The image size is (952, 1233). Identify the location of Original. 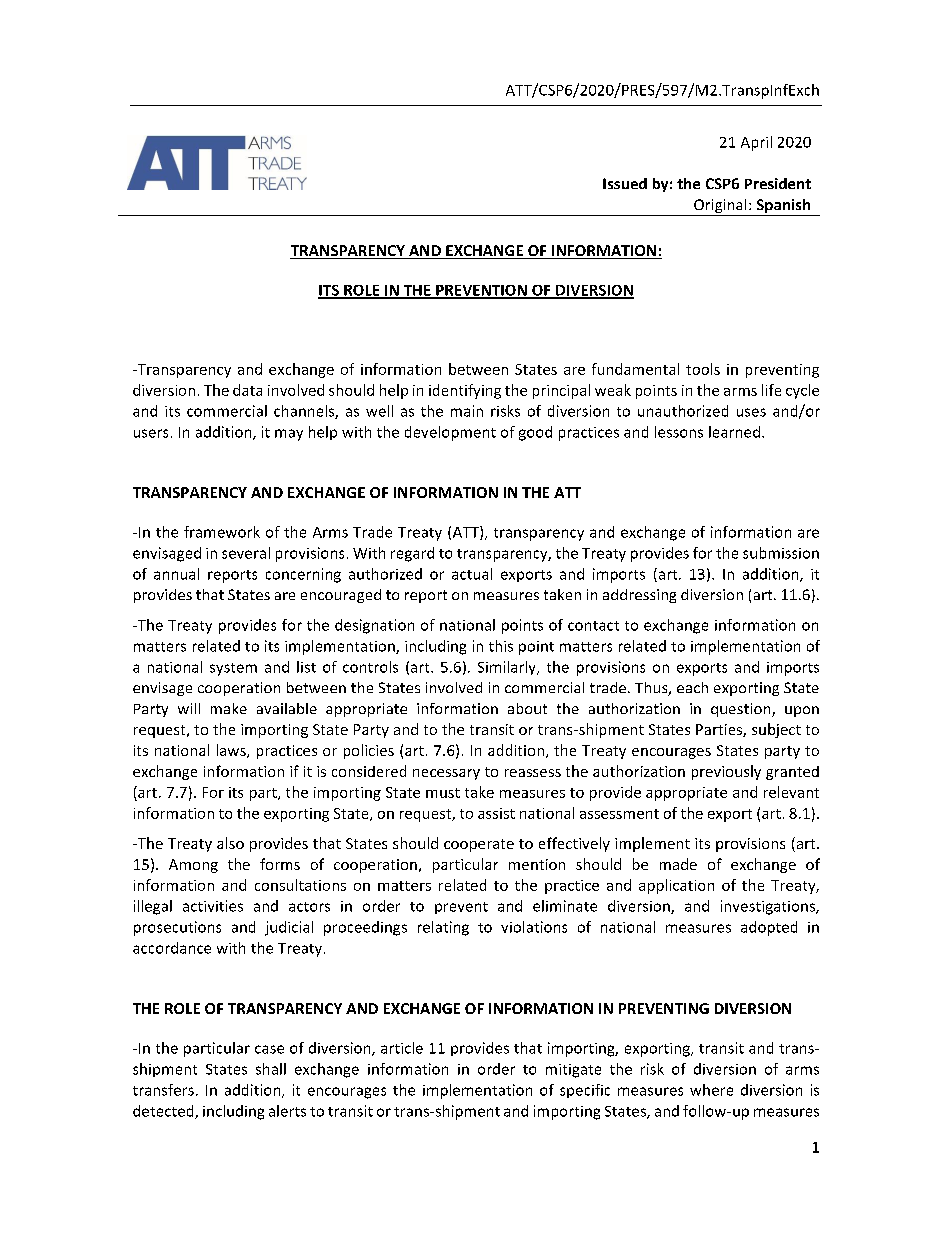
(720, 207).
